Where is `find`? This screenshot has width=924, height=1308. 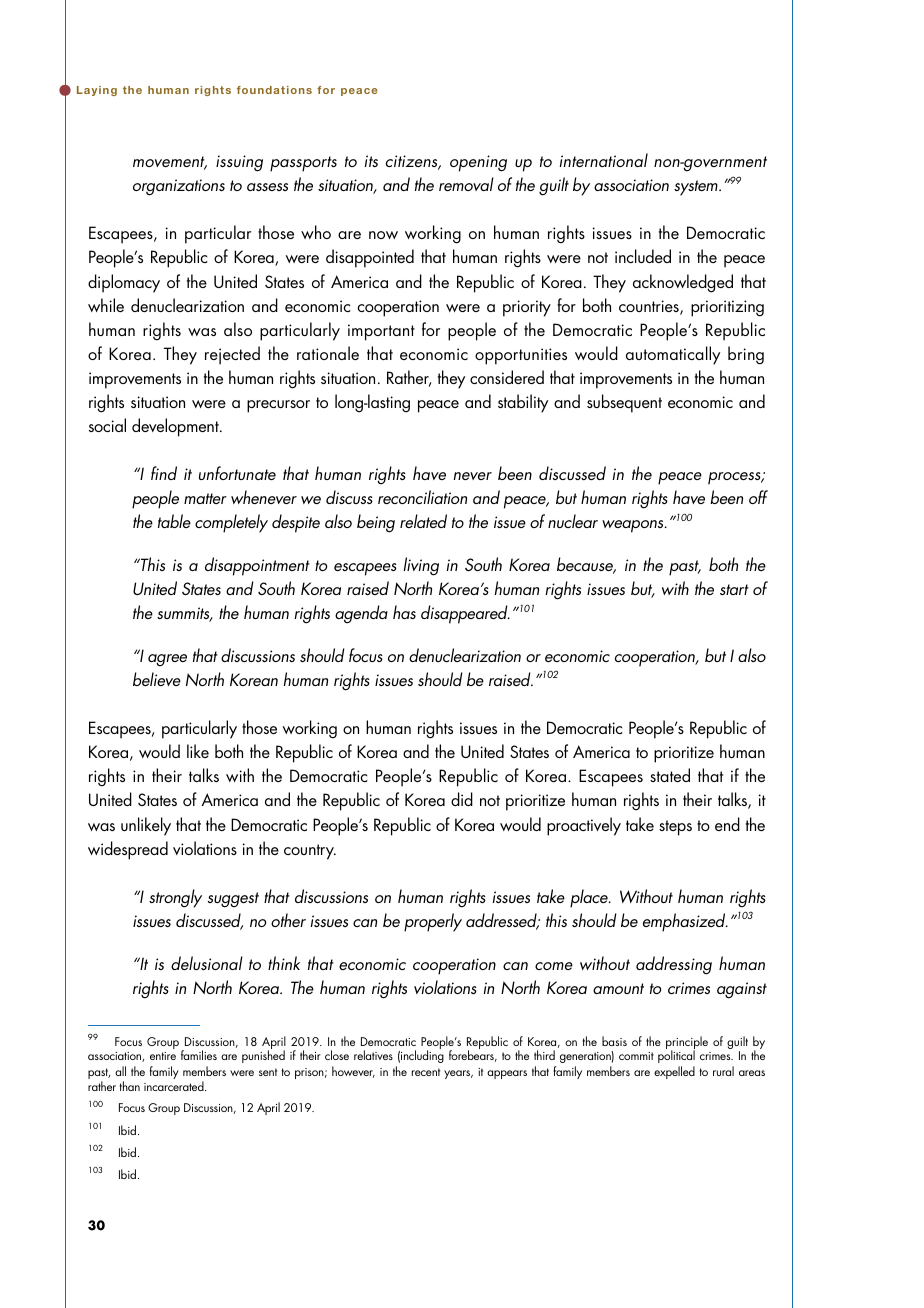
find is located at coordinates (164, 473).
